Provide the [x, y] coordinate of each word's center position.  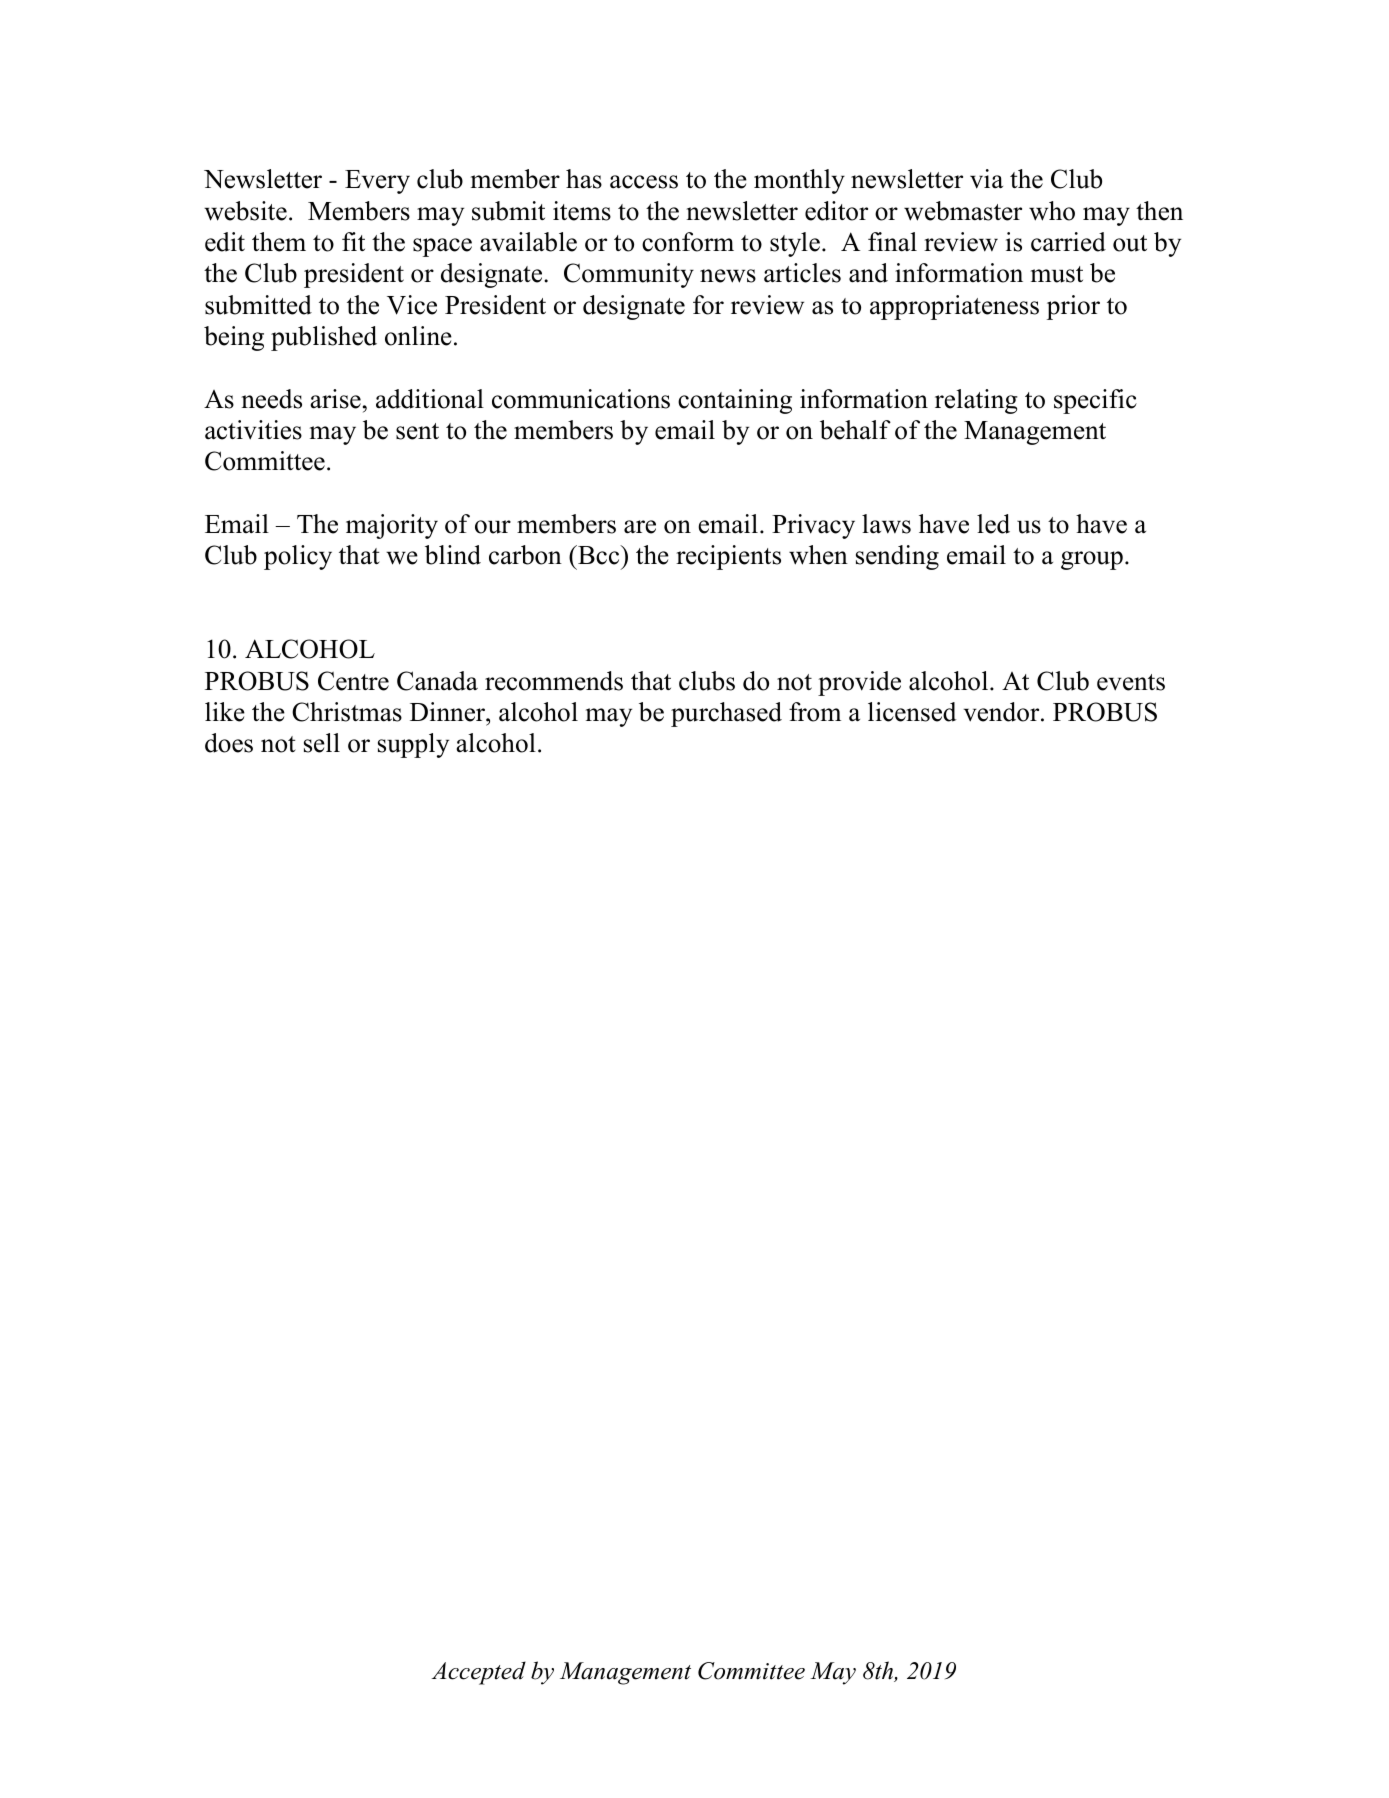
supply [413, 745]
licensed [912, 712]
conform [688, 242]
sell [322, 743]
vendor [1003, 712]
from [815, 712]
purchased [726, 714]
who [1052, 211]
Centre [353, 681]
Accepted [478, 1673]
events [1131, 682]
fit [353, 241]
